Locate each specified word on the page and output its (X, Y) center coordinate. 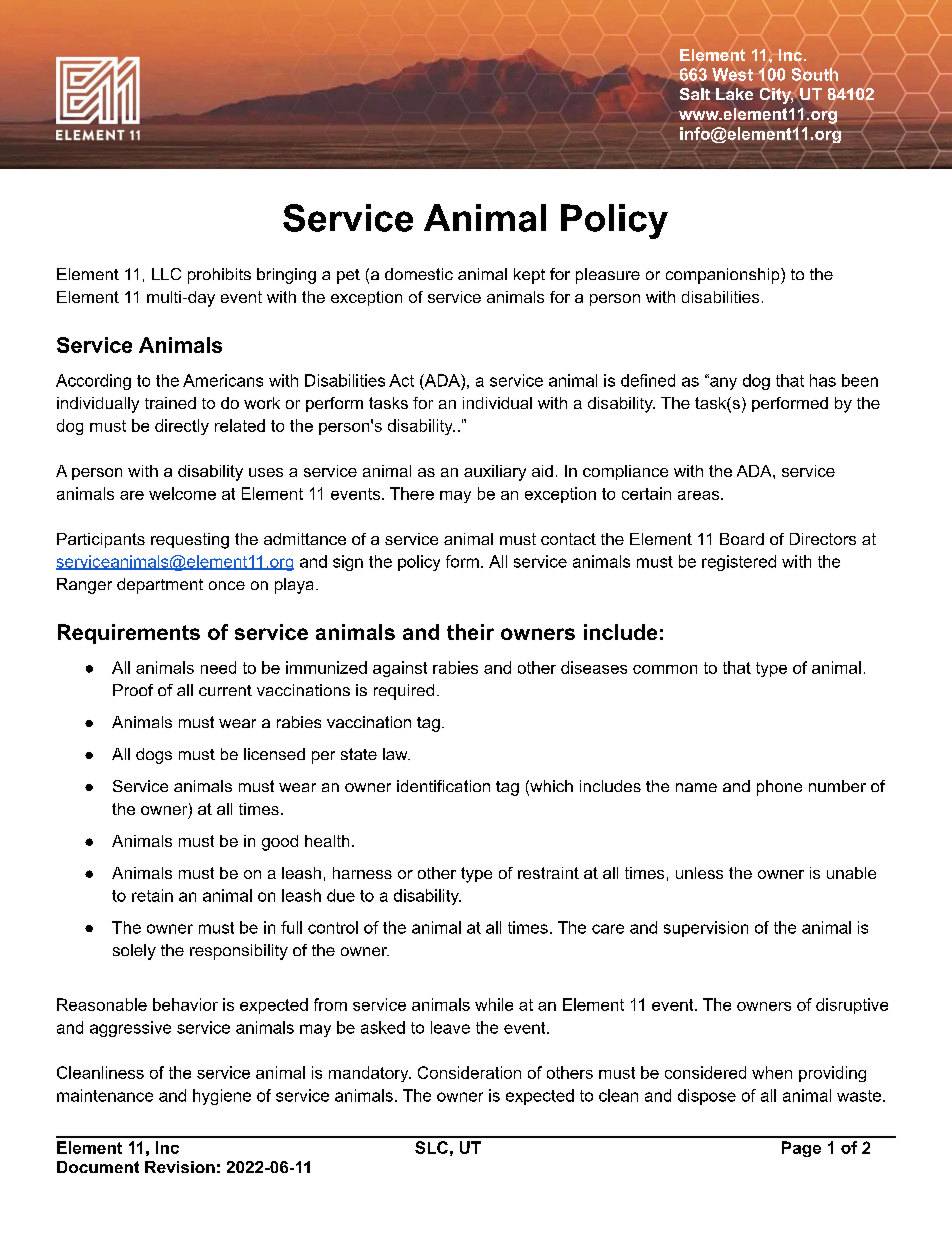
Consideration (469, 1072)
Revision (180, 1167)
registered (739, 563)
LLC (166, 274)
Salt (695, 94)
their (470, 632)
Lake (734, 94)
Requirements (129, 634)
